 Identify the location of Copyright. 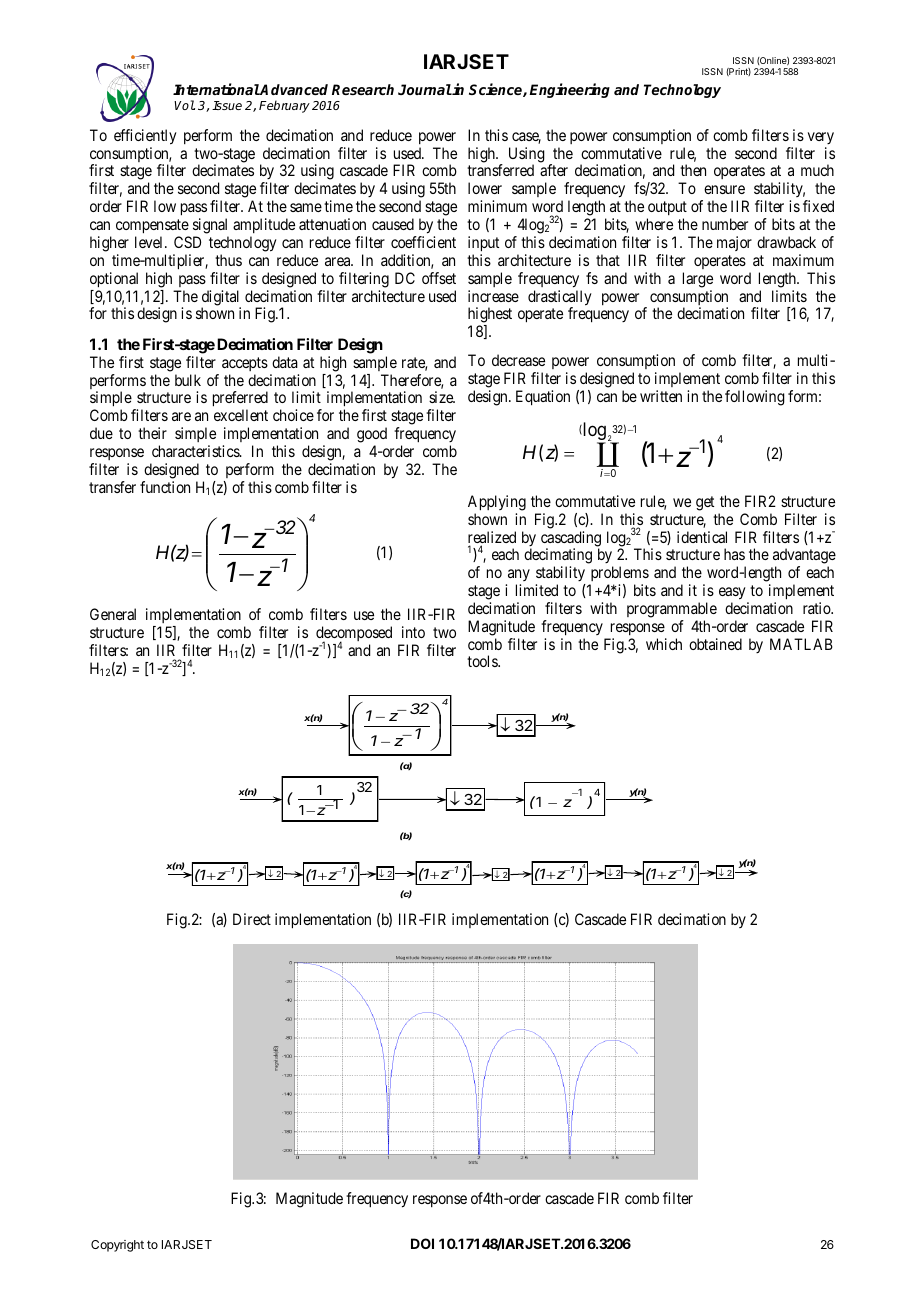
(117, 1246).
